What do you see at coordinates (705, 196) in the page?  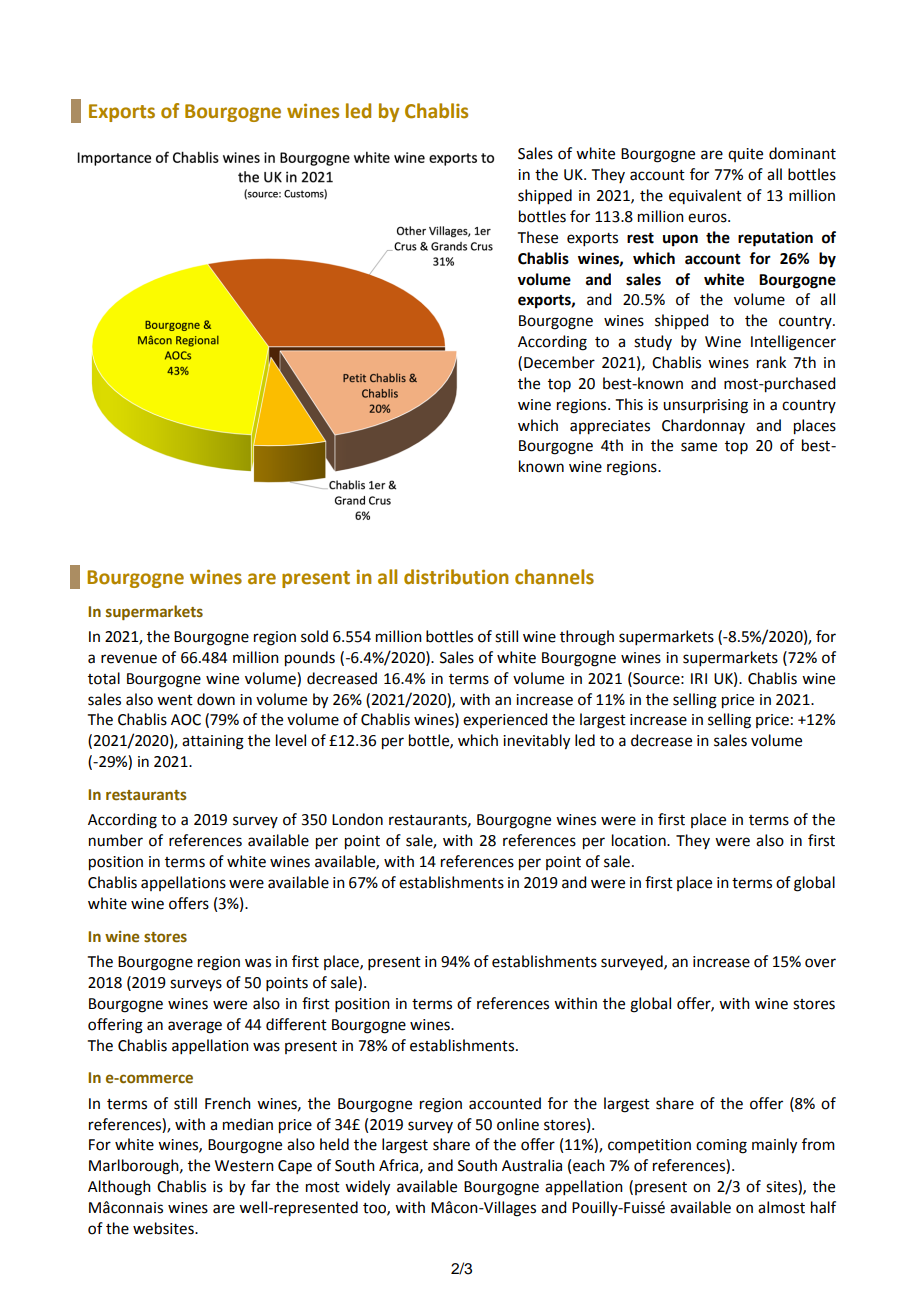 I see `equivalent` at bounding box center [705, 196].
